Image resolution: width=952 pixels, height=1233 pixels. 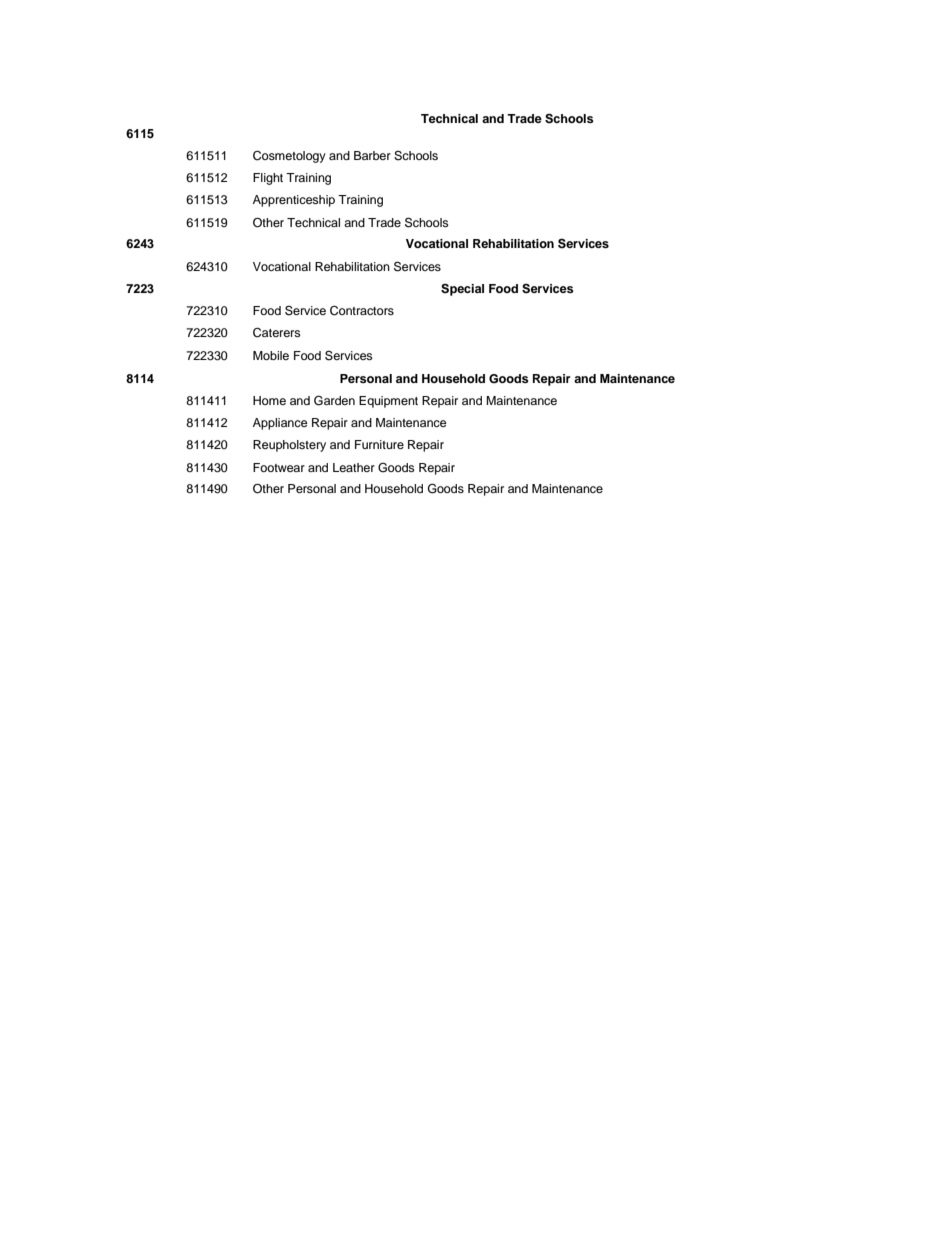 I want to click on Flight, so click(x=268, y=179).
